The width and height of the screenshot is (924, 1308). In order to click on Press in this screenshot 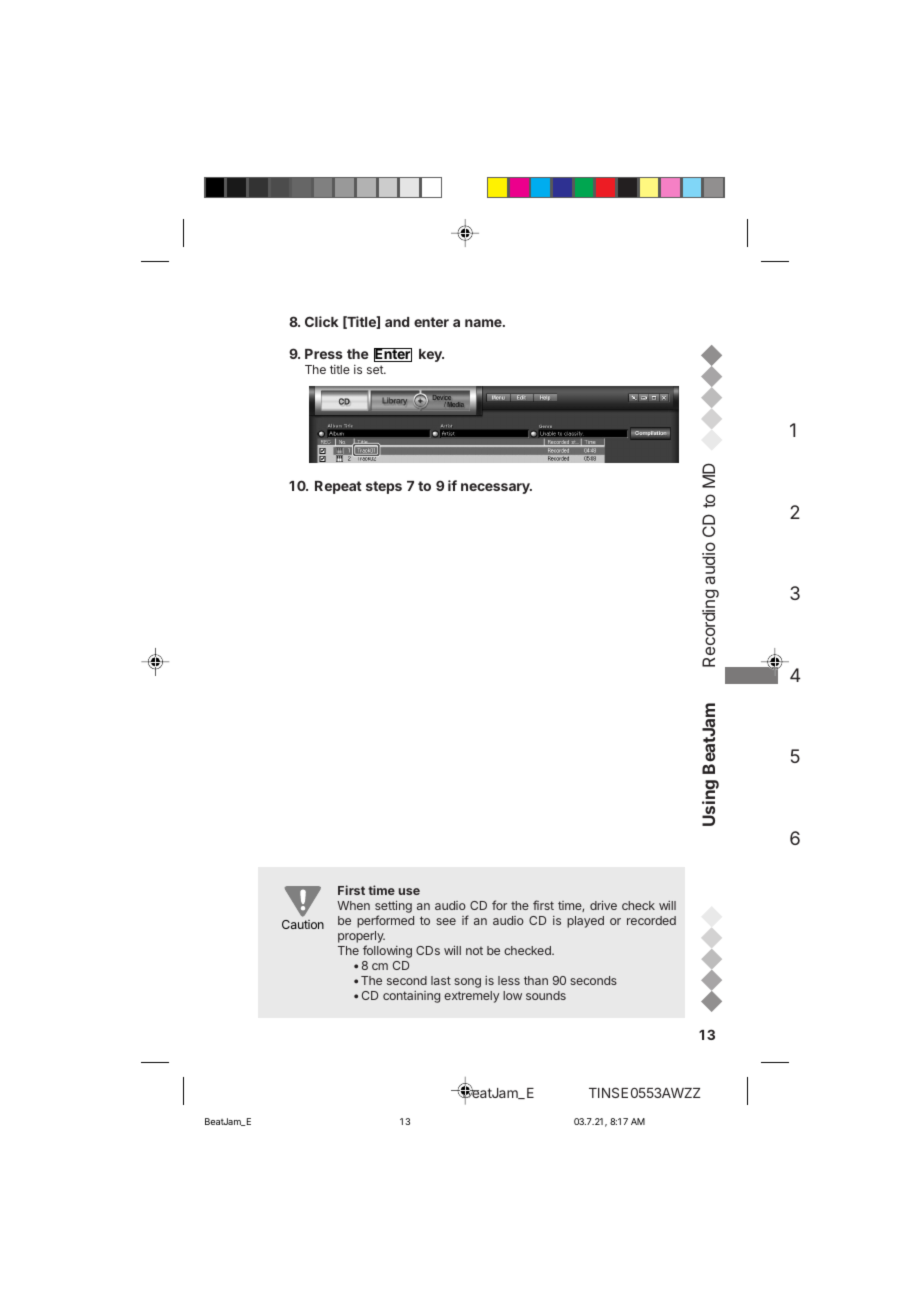, I will do `click(324, 354)`.
